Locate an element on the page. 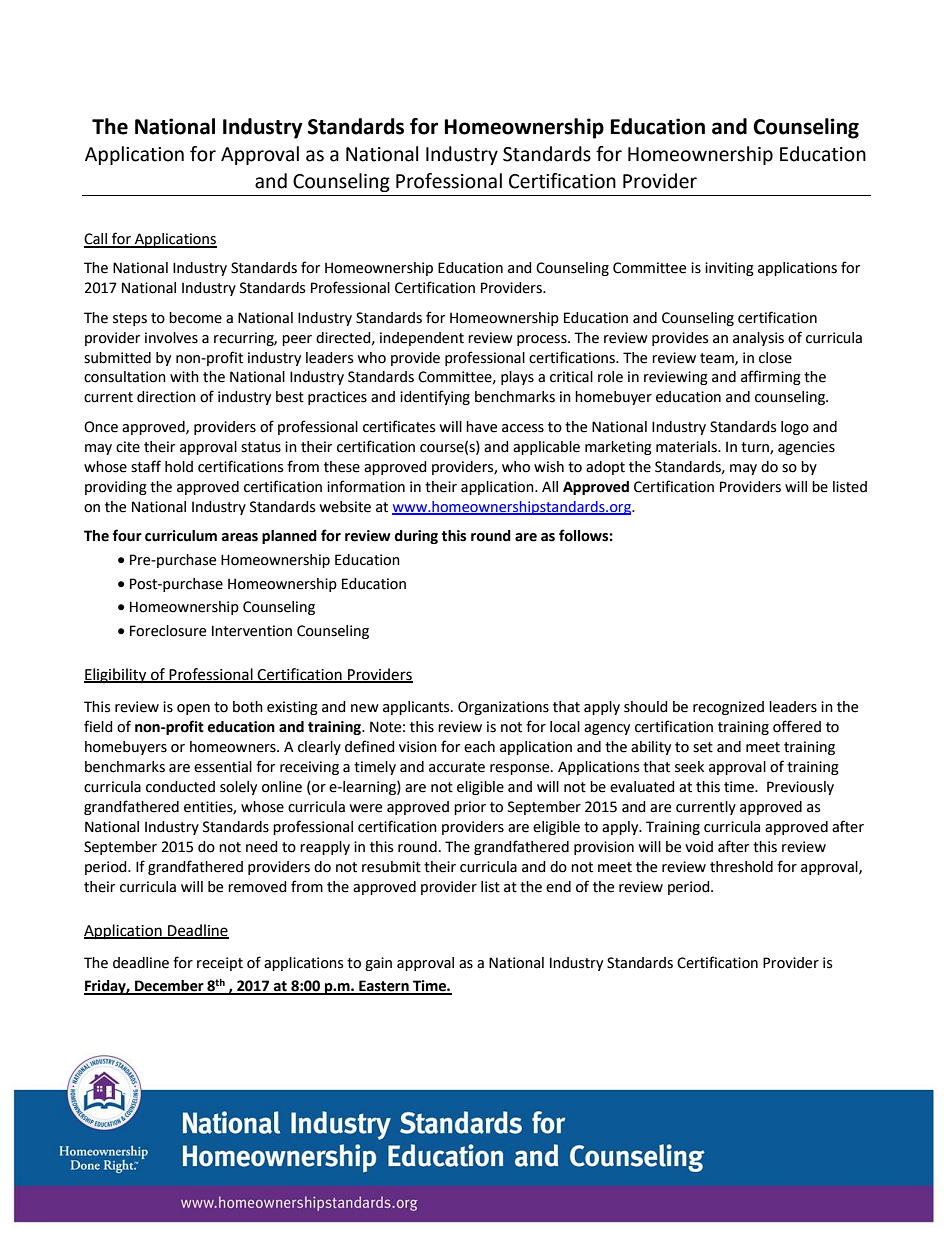 This document has height=1233, width=952. void is located at coordinates (699, 847).
